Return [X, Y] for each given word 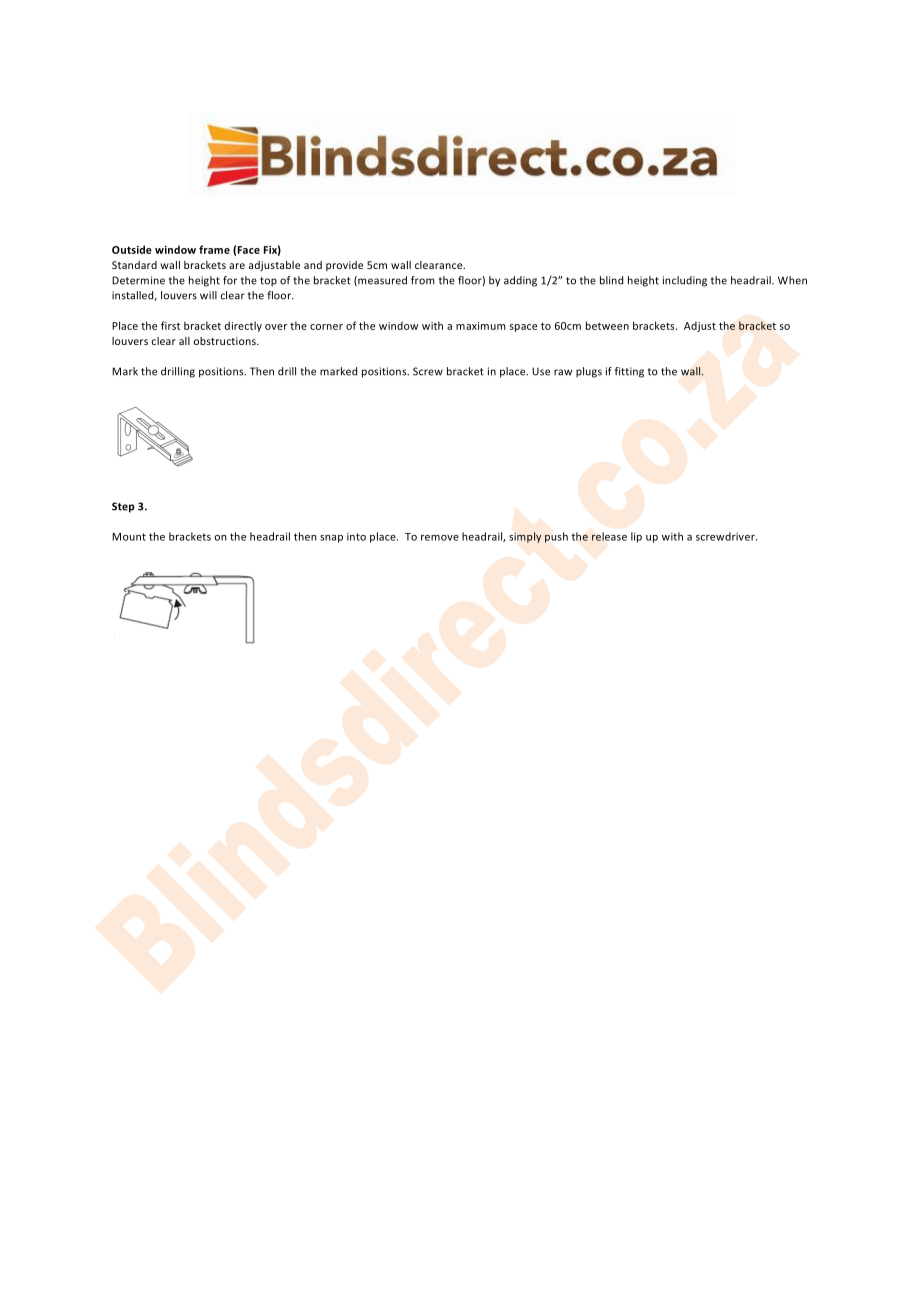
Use [541, 371]
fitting [629, 372]
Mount [129, 537]
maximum [481, 326]
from [423, 280]
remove [440, 538]
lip [636, 537]
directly [243, 326]
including [685, 281]
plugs [589, 372]
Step [123, 507]
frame [214, 249]
